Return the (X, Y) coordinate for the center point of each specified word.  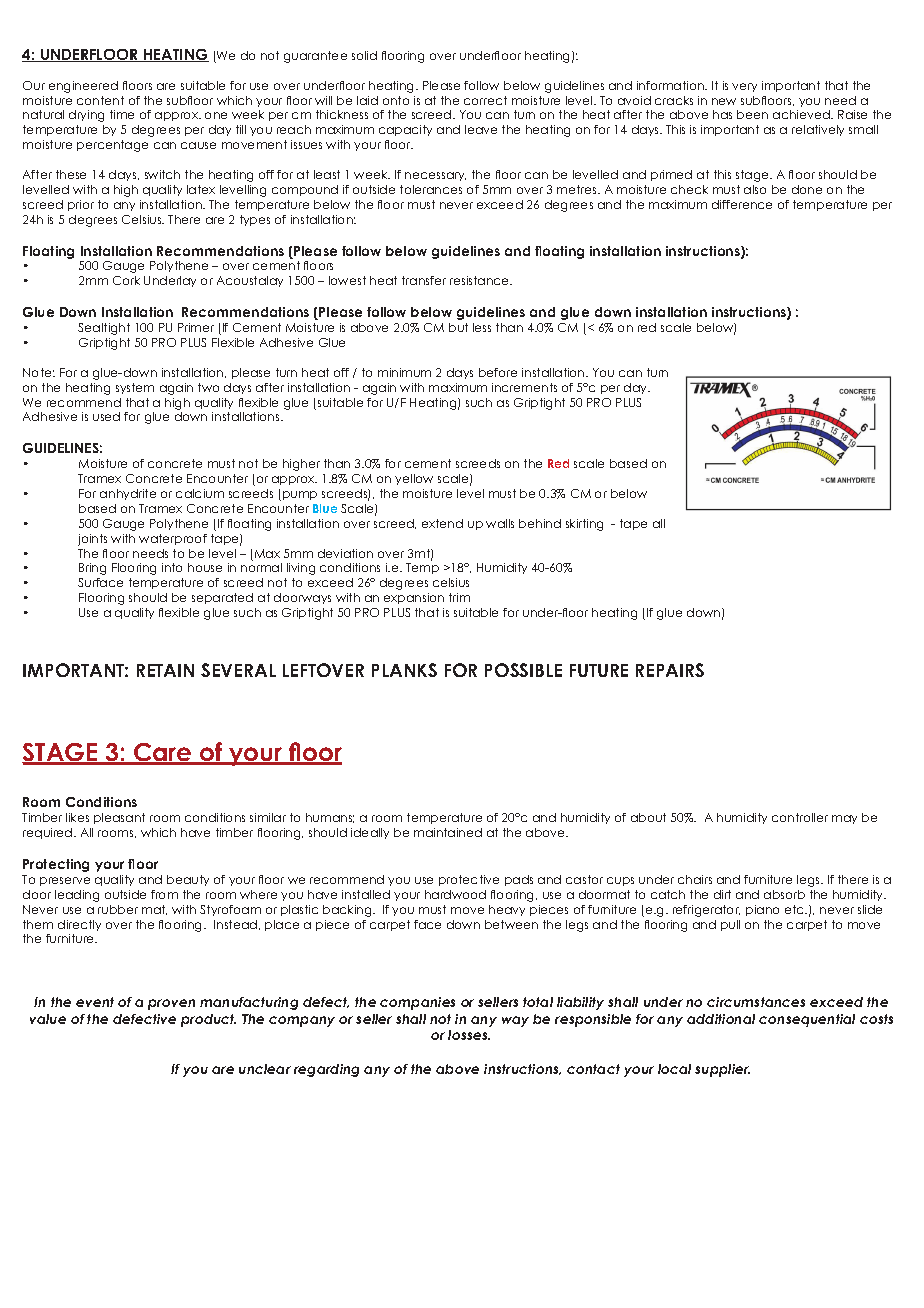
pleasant (119, 818)
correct (485, 100)
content (100, 100)
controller (800, 817)
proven (171, 1004)
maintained (448, 832)
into (172, 567)
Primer (196, 327)
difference (742, 204)
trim (459, 597)
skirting (584, 525)
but (458, 327)
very (744, 87)
